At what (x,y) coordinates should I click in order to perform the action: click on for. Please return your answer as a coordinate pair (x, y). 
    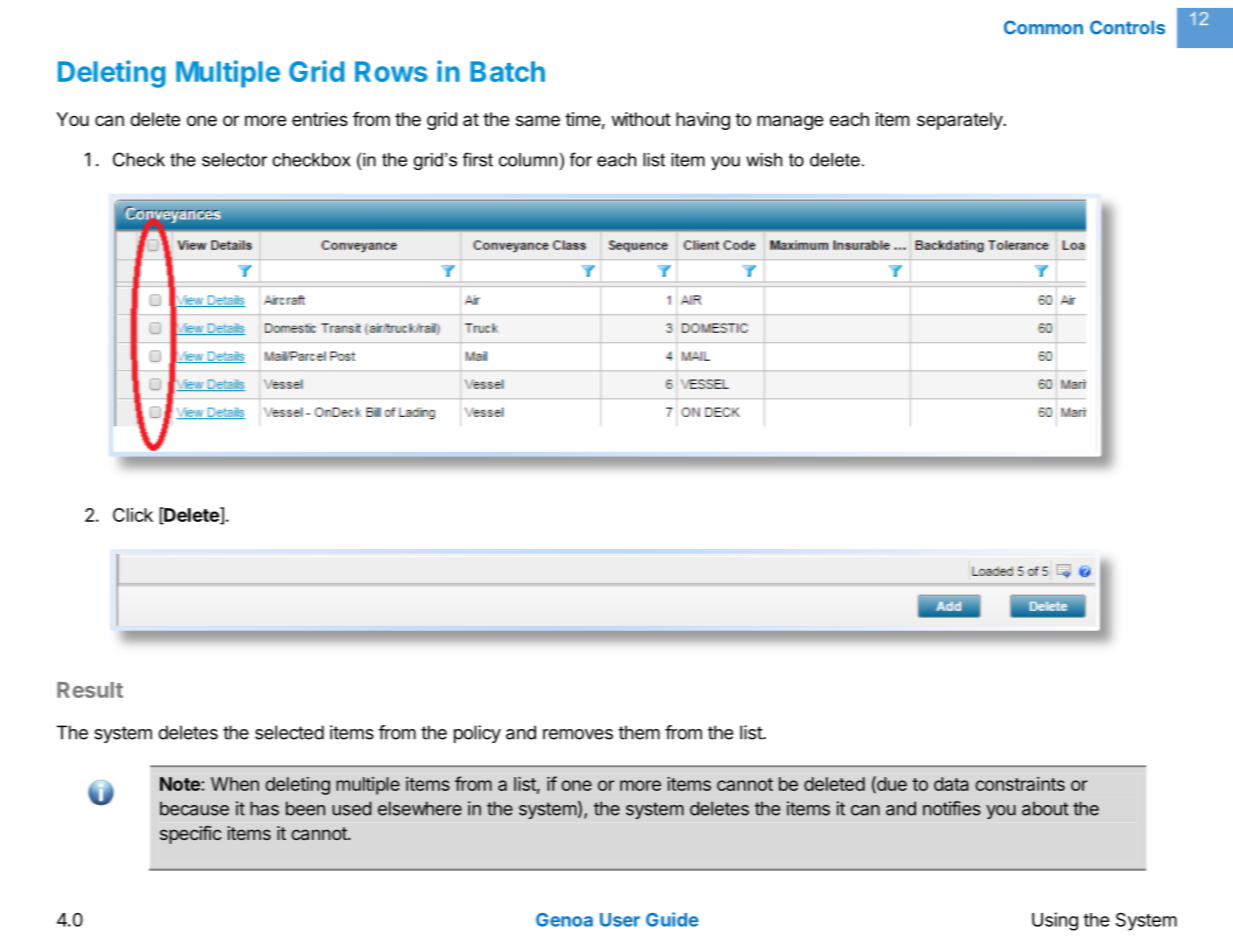
    Looking at the image, I should click on (581, 159).
